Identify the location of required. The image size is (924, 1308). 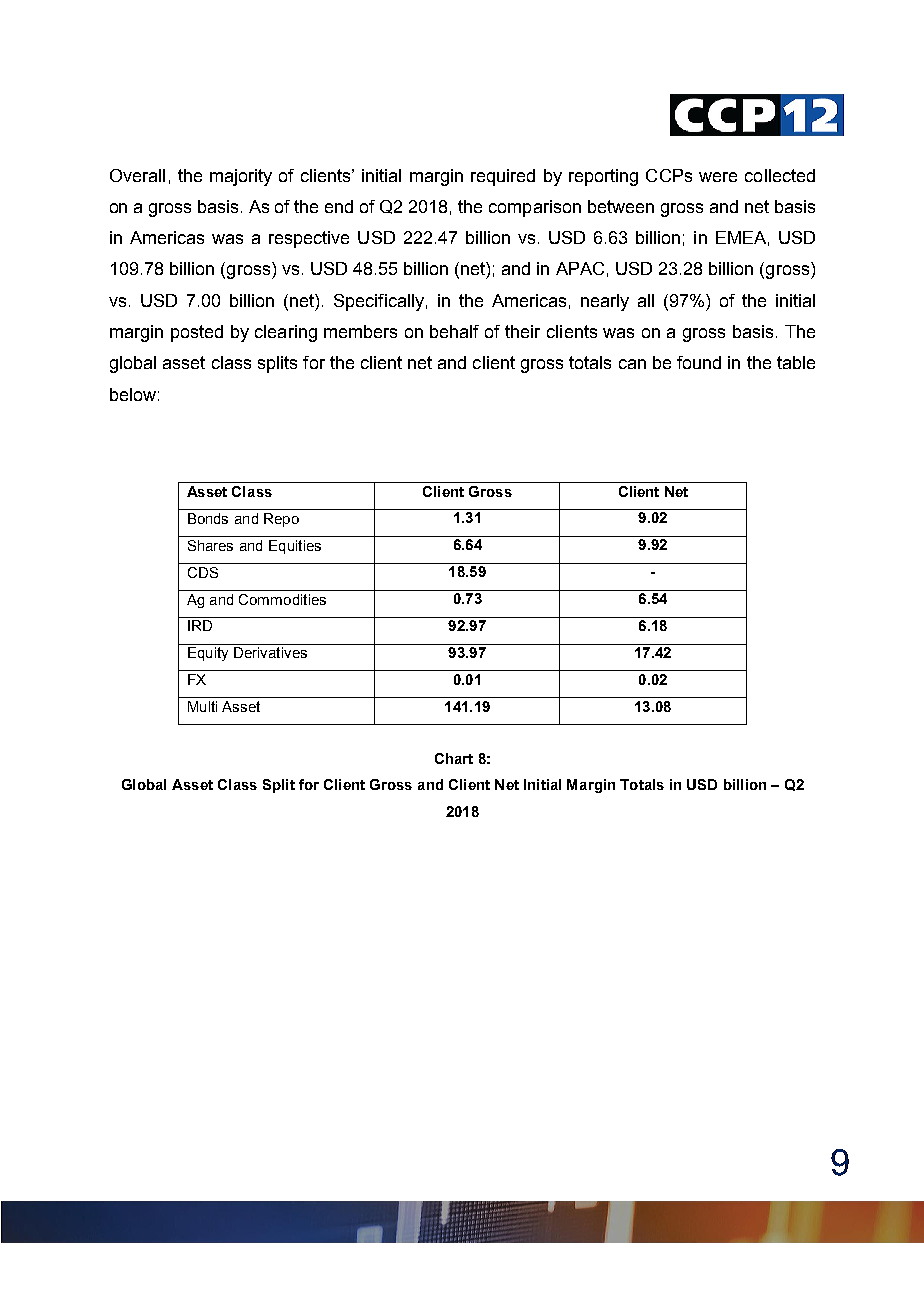
(503, 177).
